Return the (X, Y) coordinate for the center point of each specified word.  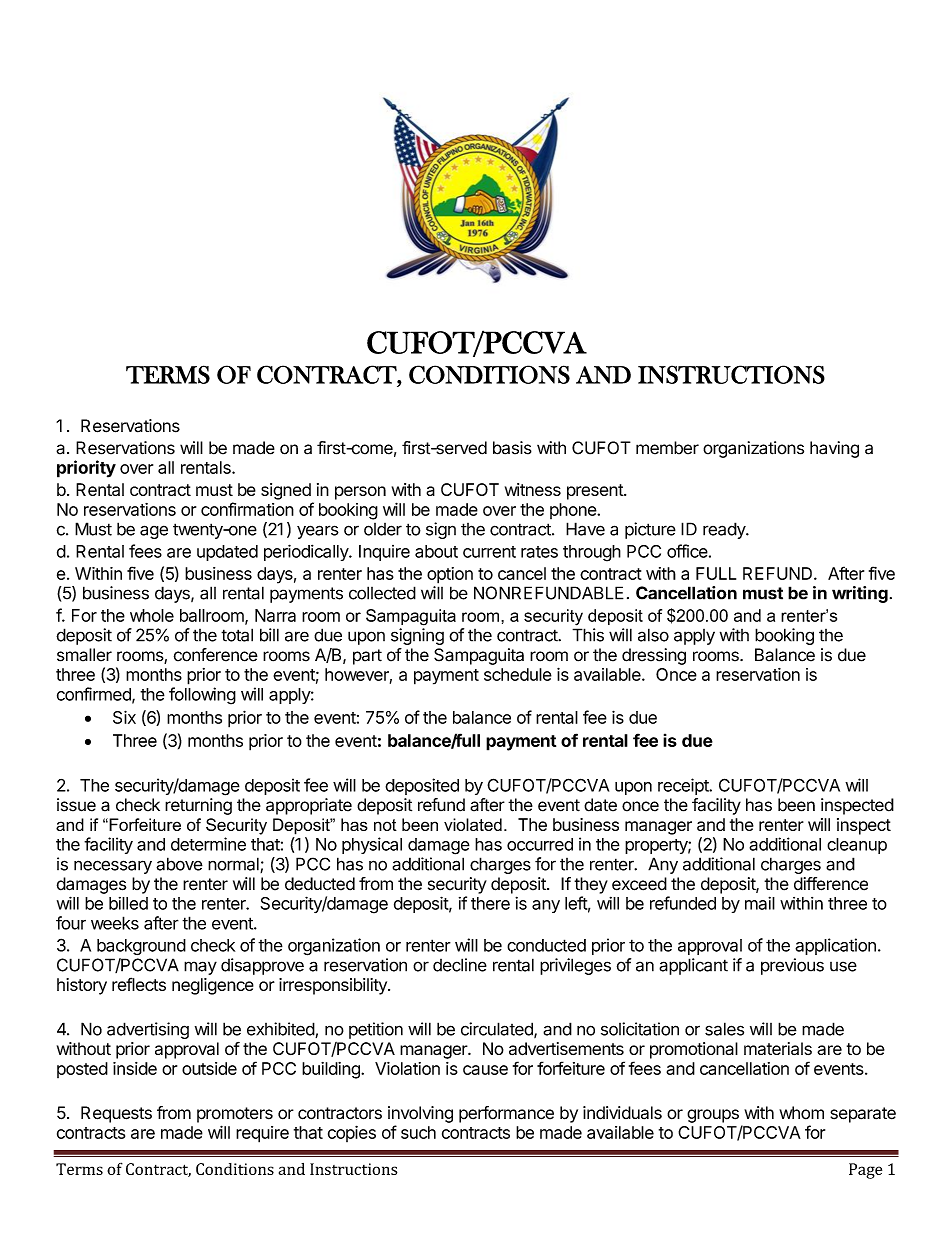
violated (473, 824)
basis (512, 448)
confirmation (247, 509)
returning (198, 806)
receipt (684, 786)
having (834, 449)
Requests (116, 1114)
